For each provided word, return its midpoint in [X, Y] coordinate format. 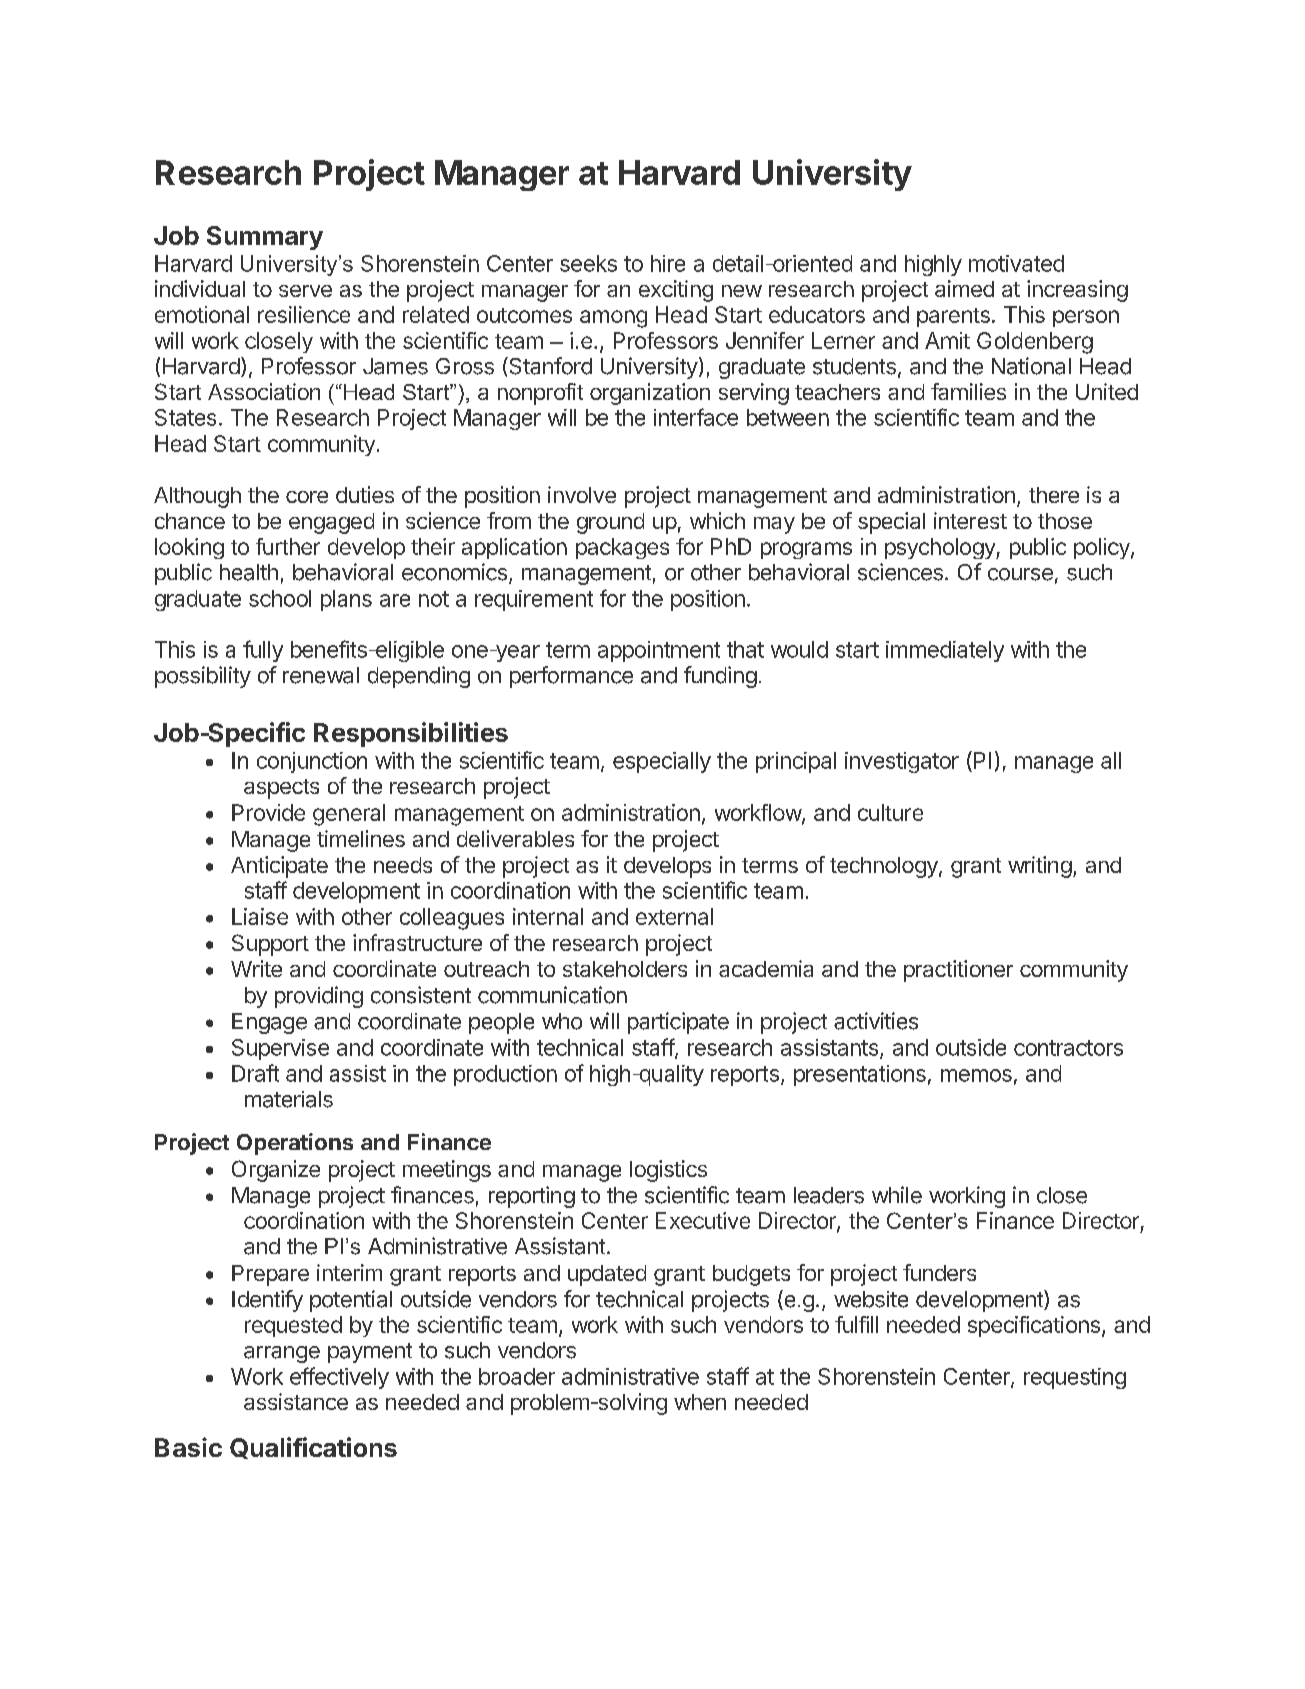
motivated [1016, 263]
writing [1040, 867]
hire [668, 263]
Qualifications [313, 1448]
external [674, 916]
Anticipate [279, 867]
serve [305, 291]
